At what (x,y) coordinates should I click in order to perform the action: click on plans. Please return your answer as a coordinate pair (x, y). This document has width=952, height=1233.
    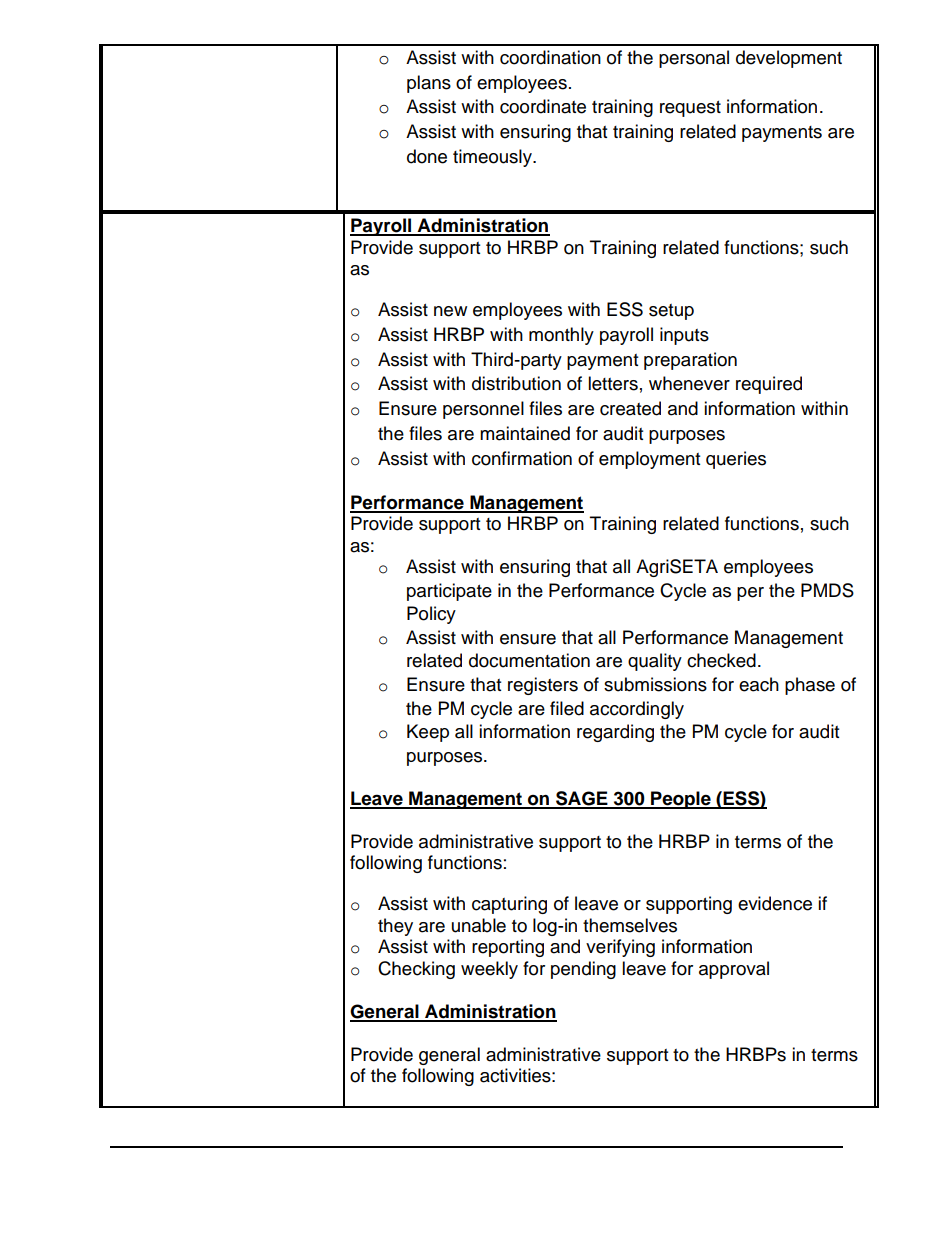
    Looking at the image, I should click on (429, 84).
